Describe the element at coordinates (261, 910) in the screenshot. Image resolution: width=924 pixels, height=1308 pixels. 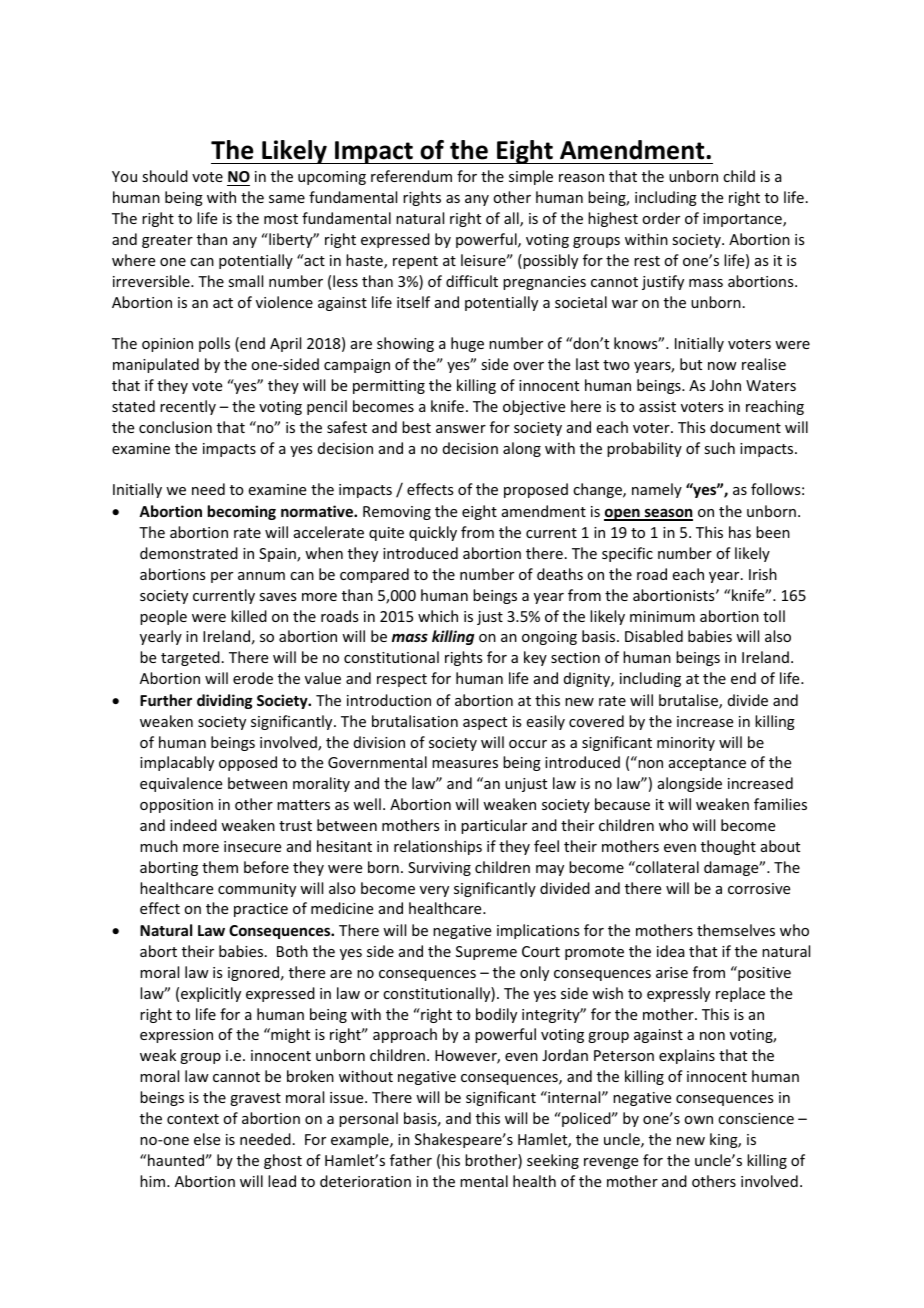
I see `practice` at that location.
